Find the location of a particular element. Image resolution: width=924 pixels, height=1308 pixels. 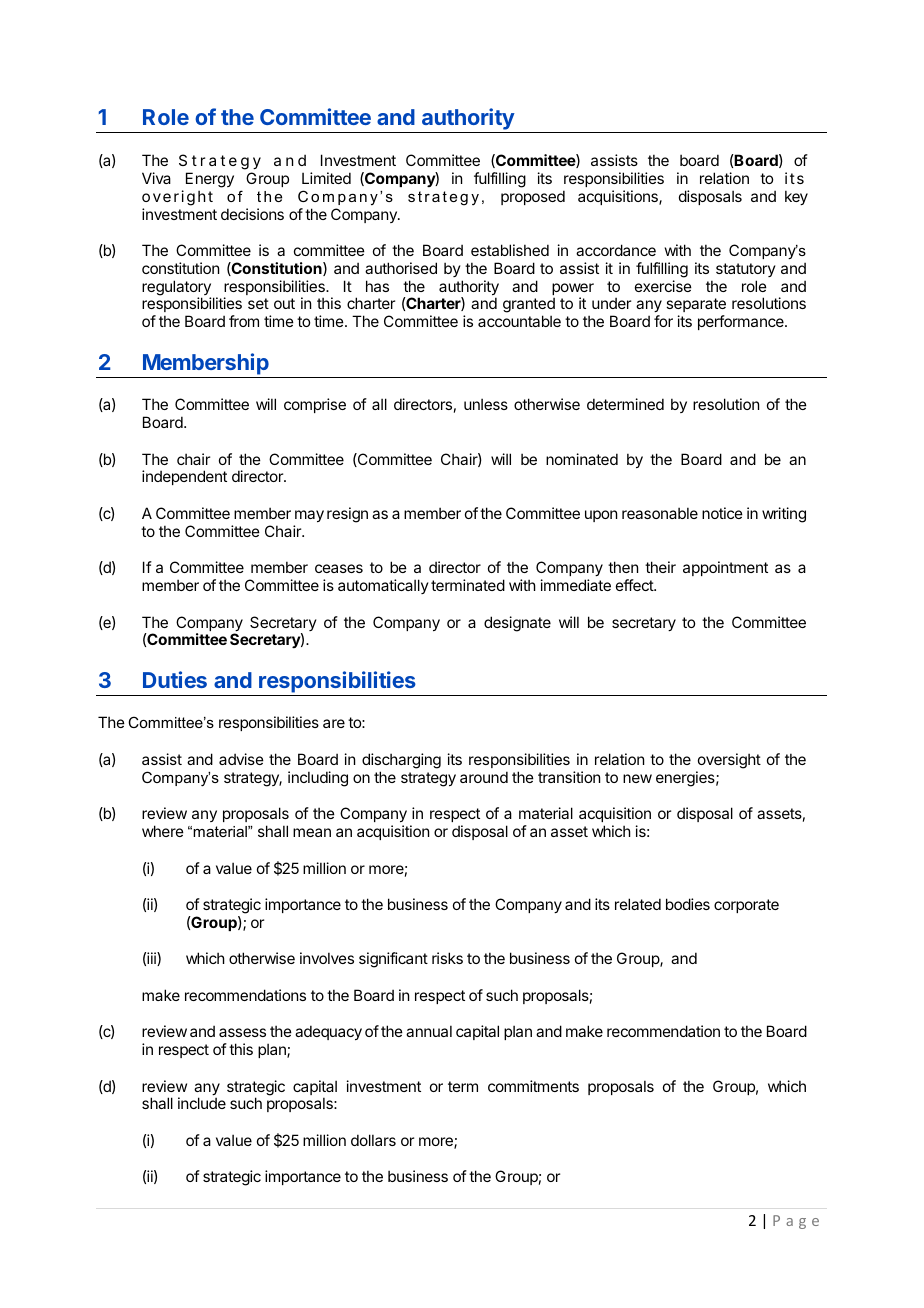

independent is located at coordinates (184, 477).
